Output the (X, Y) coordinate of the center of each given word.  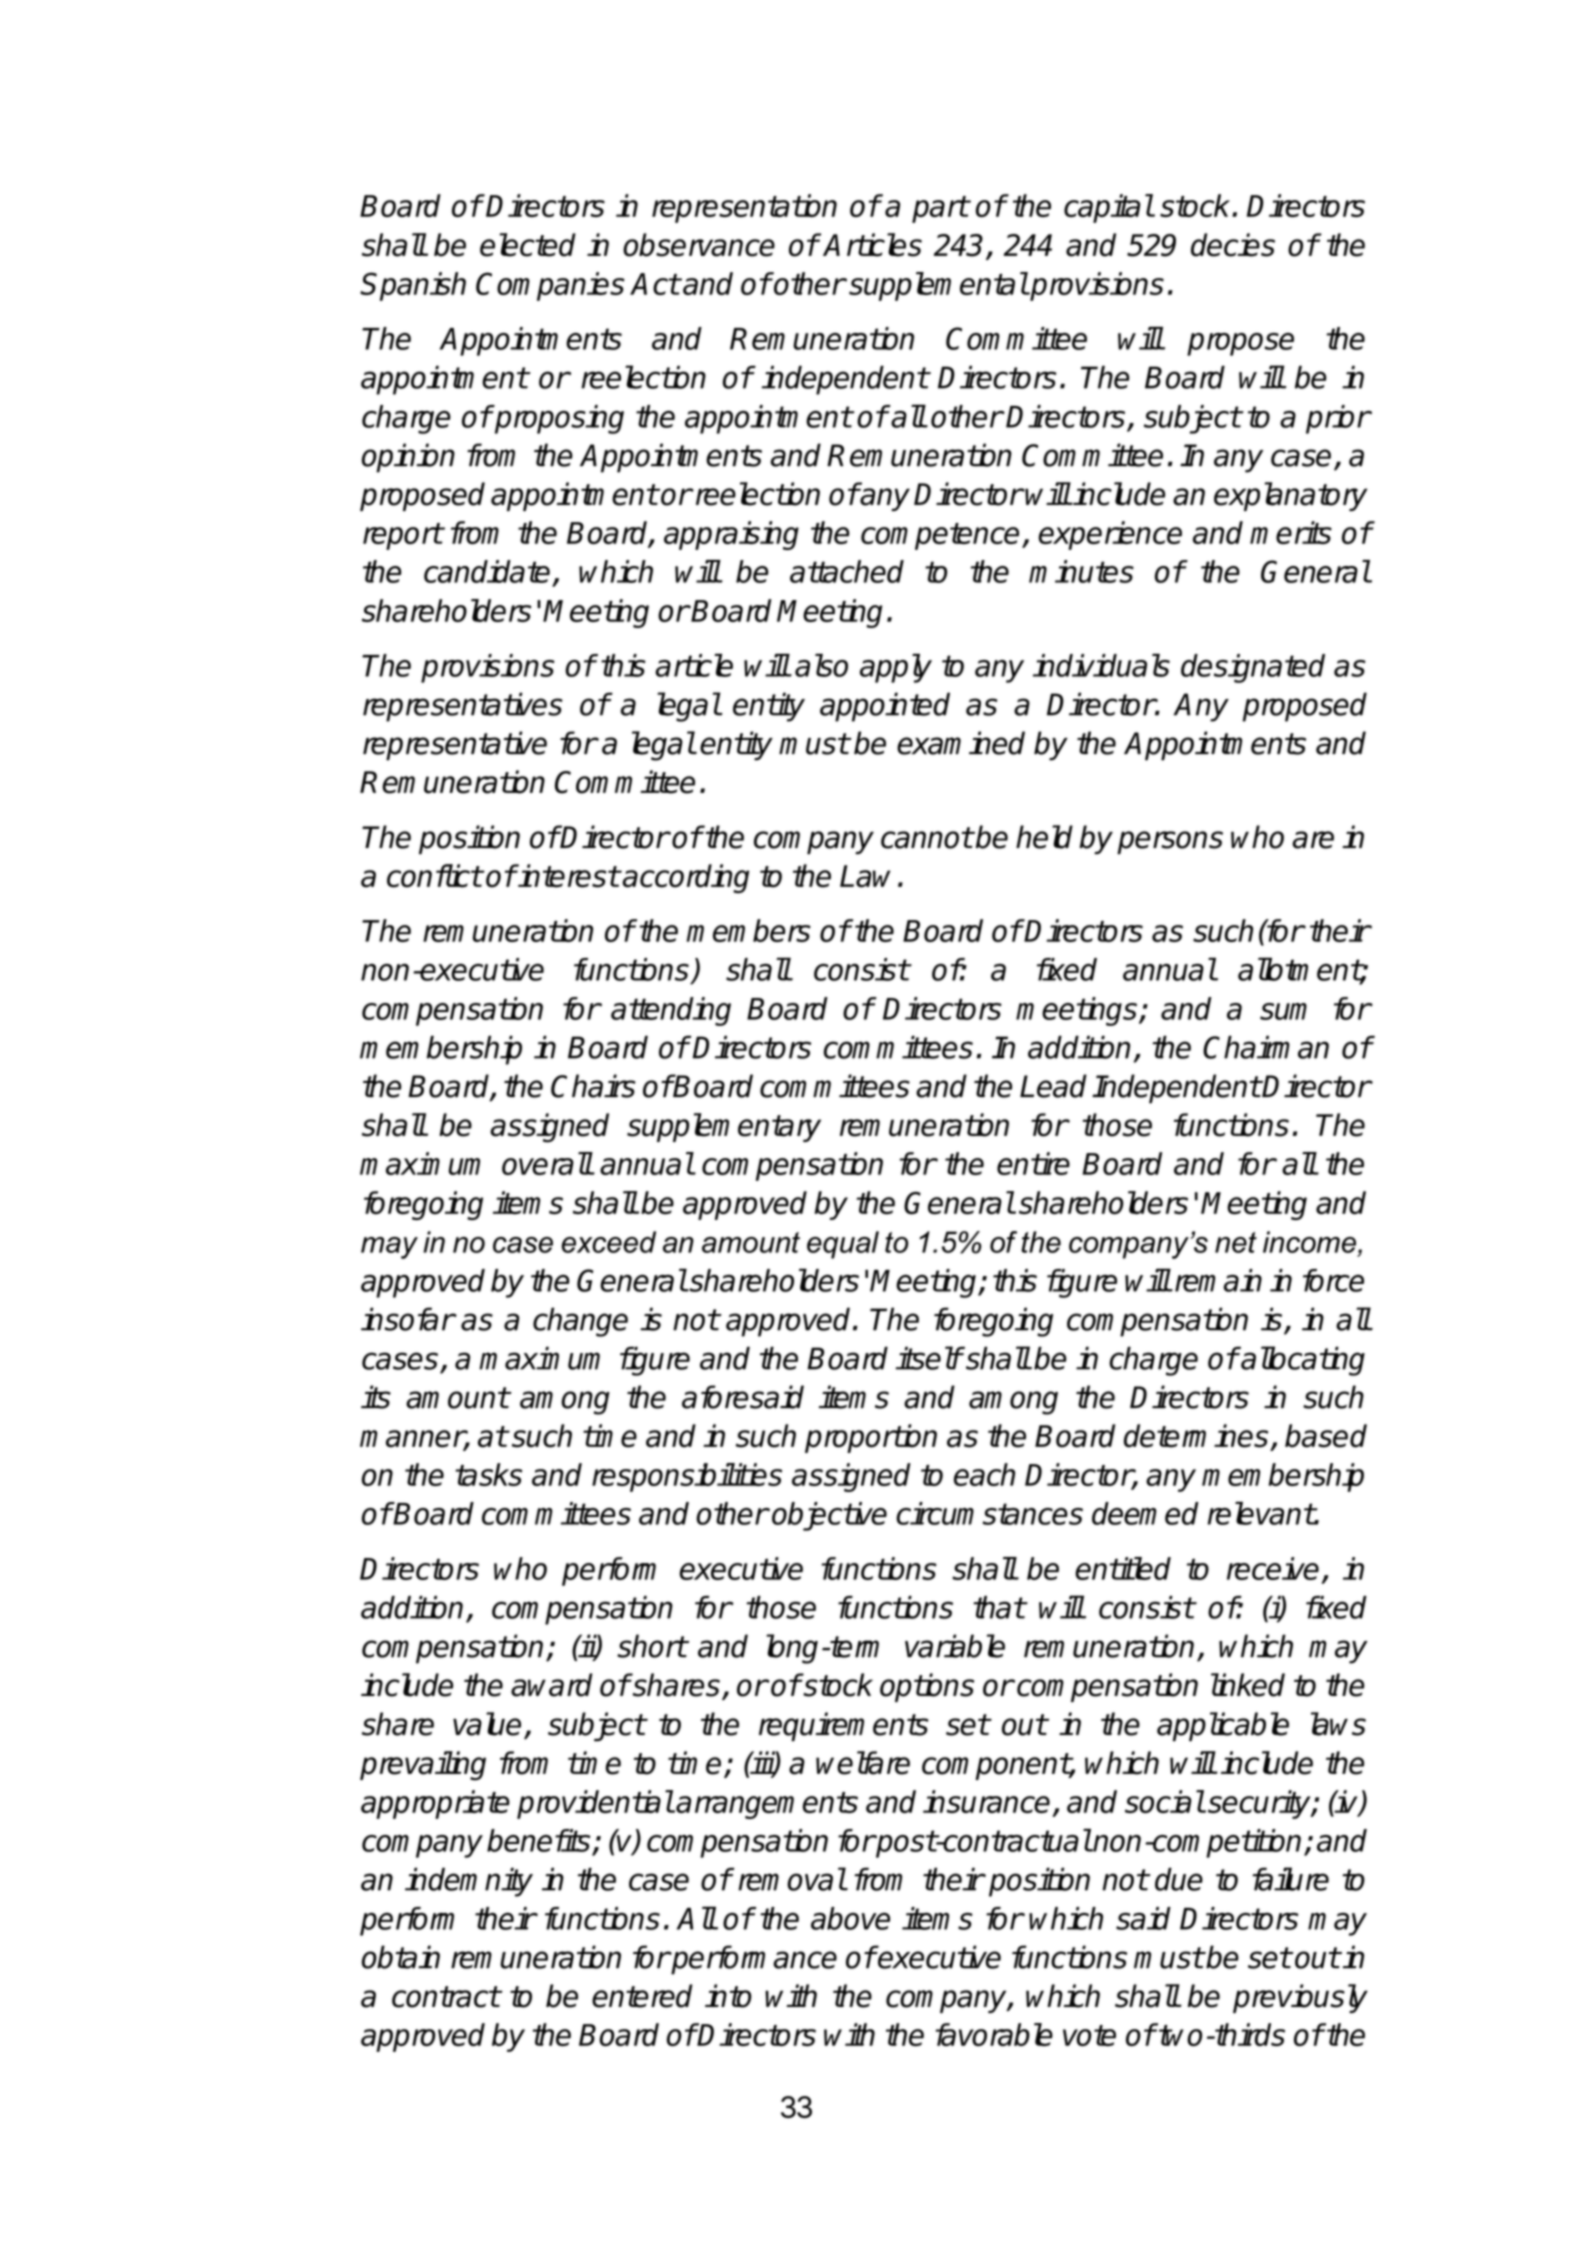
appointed (885, 707)
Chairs (593, 1086)
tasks (488, 1474)
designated (1253, 668)
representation (744, 208)
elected (528, 245)
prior (1338, 419)
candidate (487, 571)
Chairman (1266, 1047)
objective (829, 1516)
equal (843, 1245)
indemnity (469, 1882)
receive (1273, 1568)
